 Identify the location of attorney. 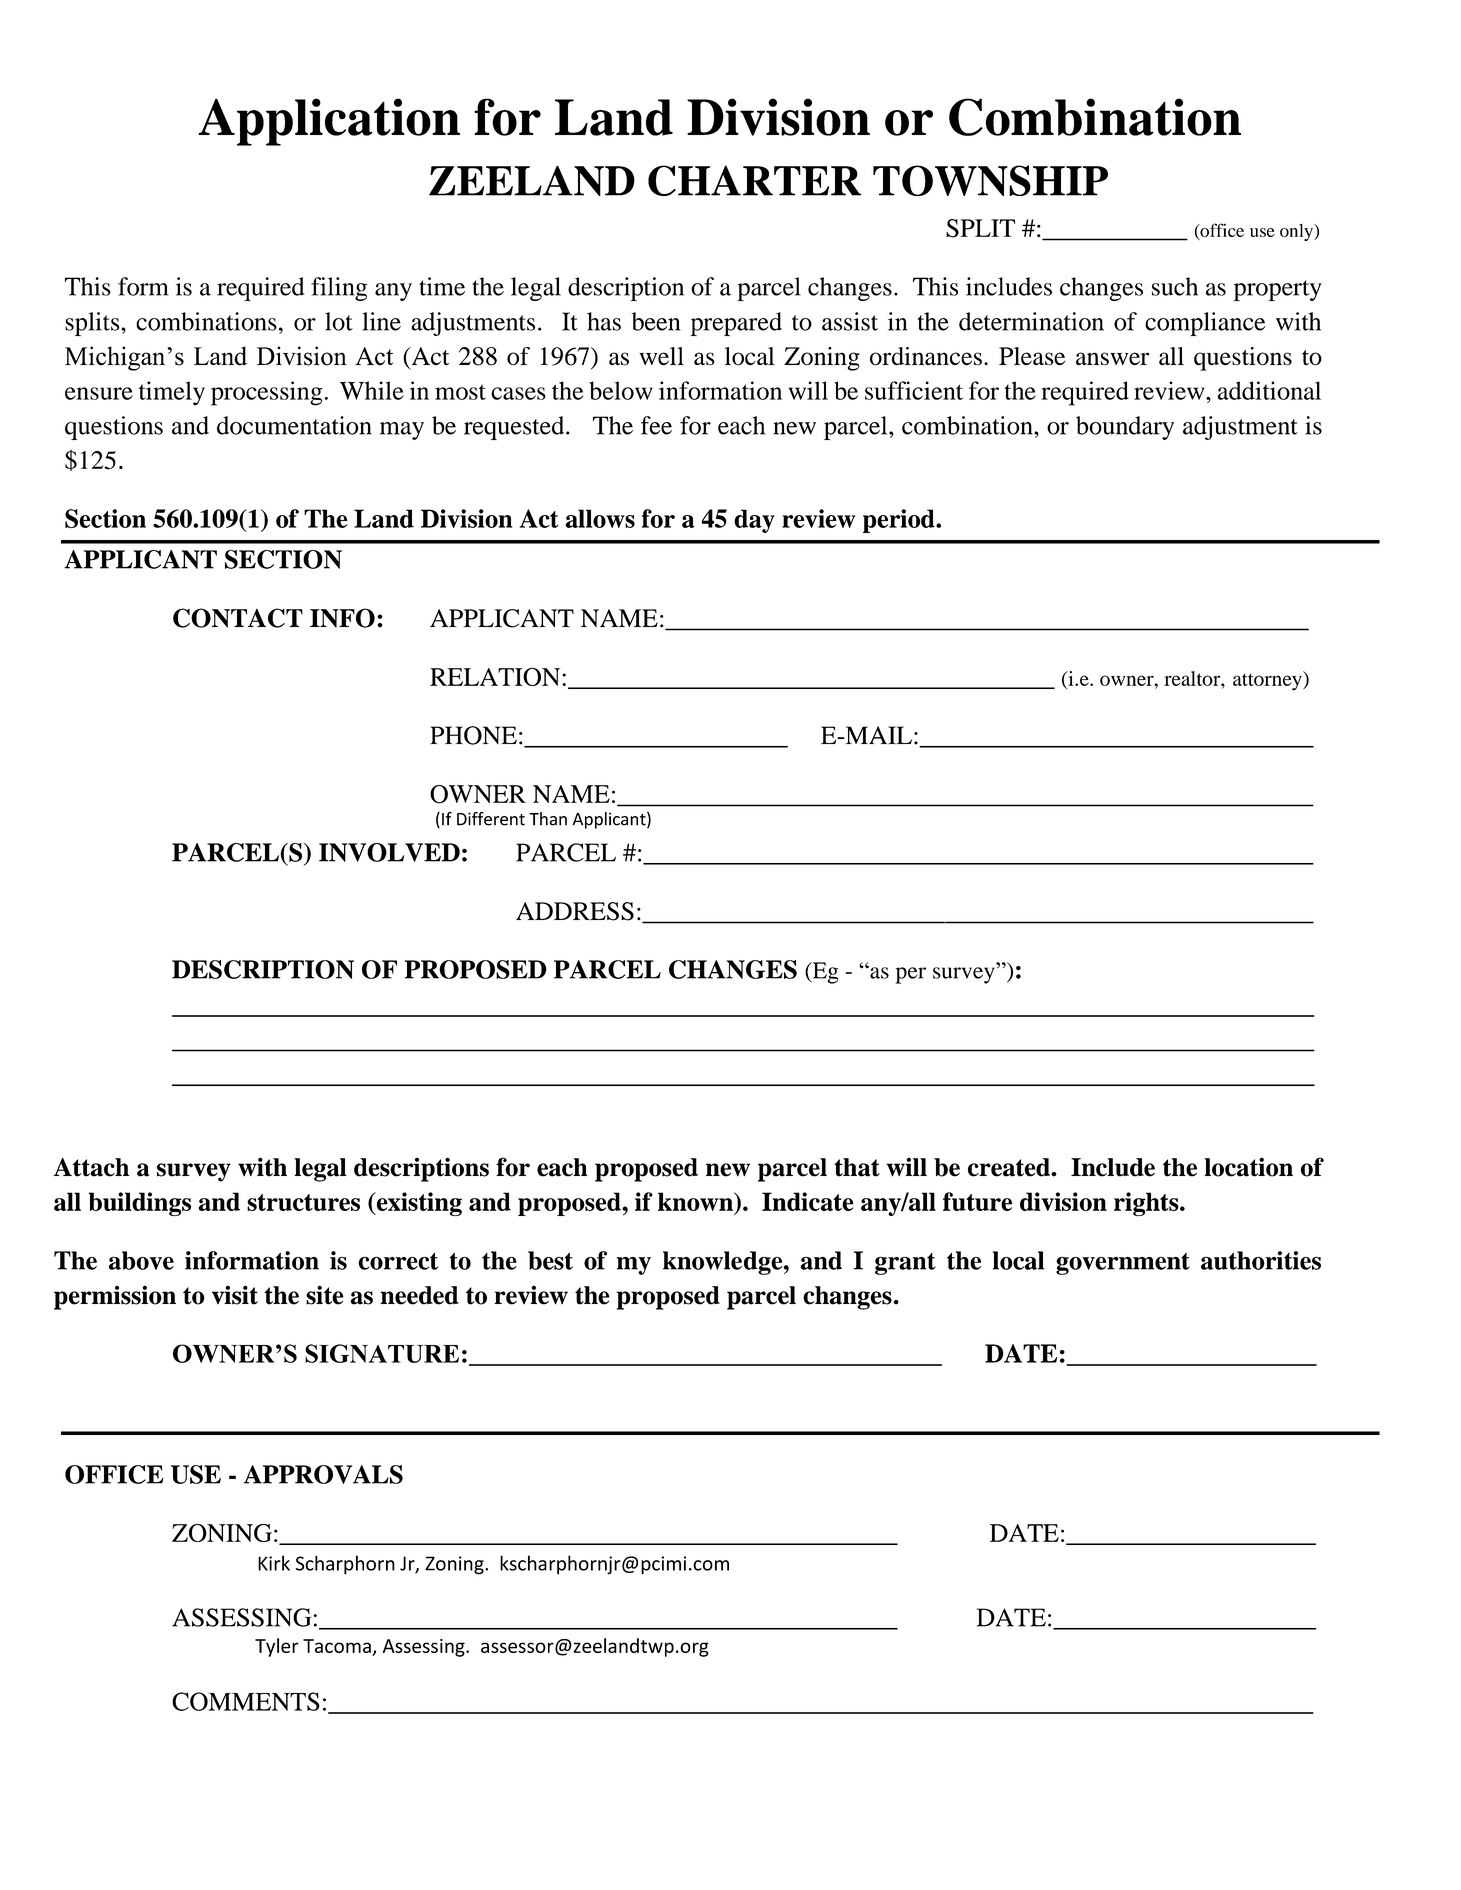
(1268, 681).
